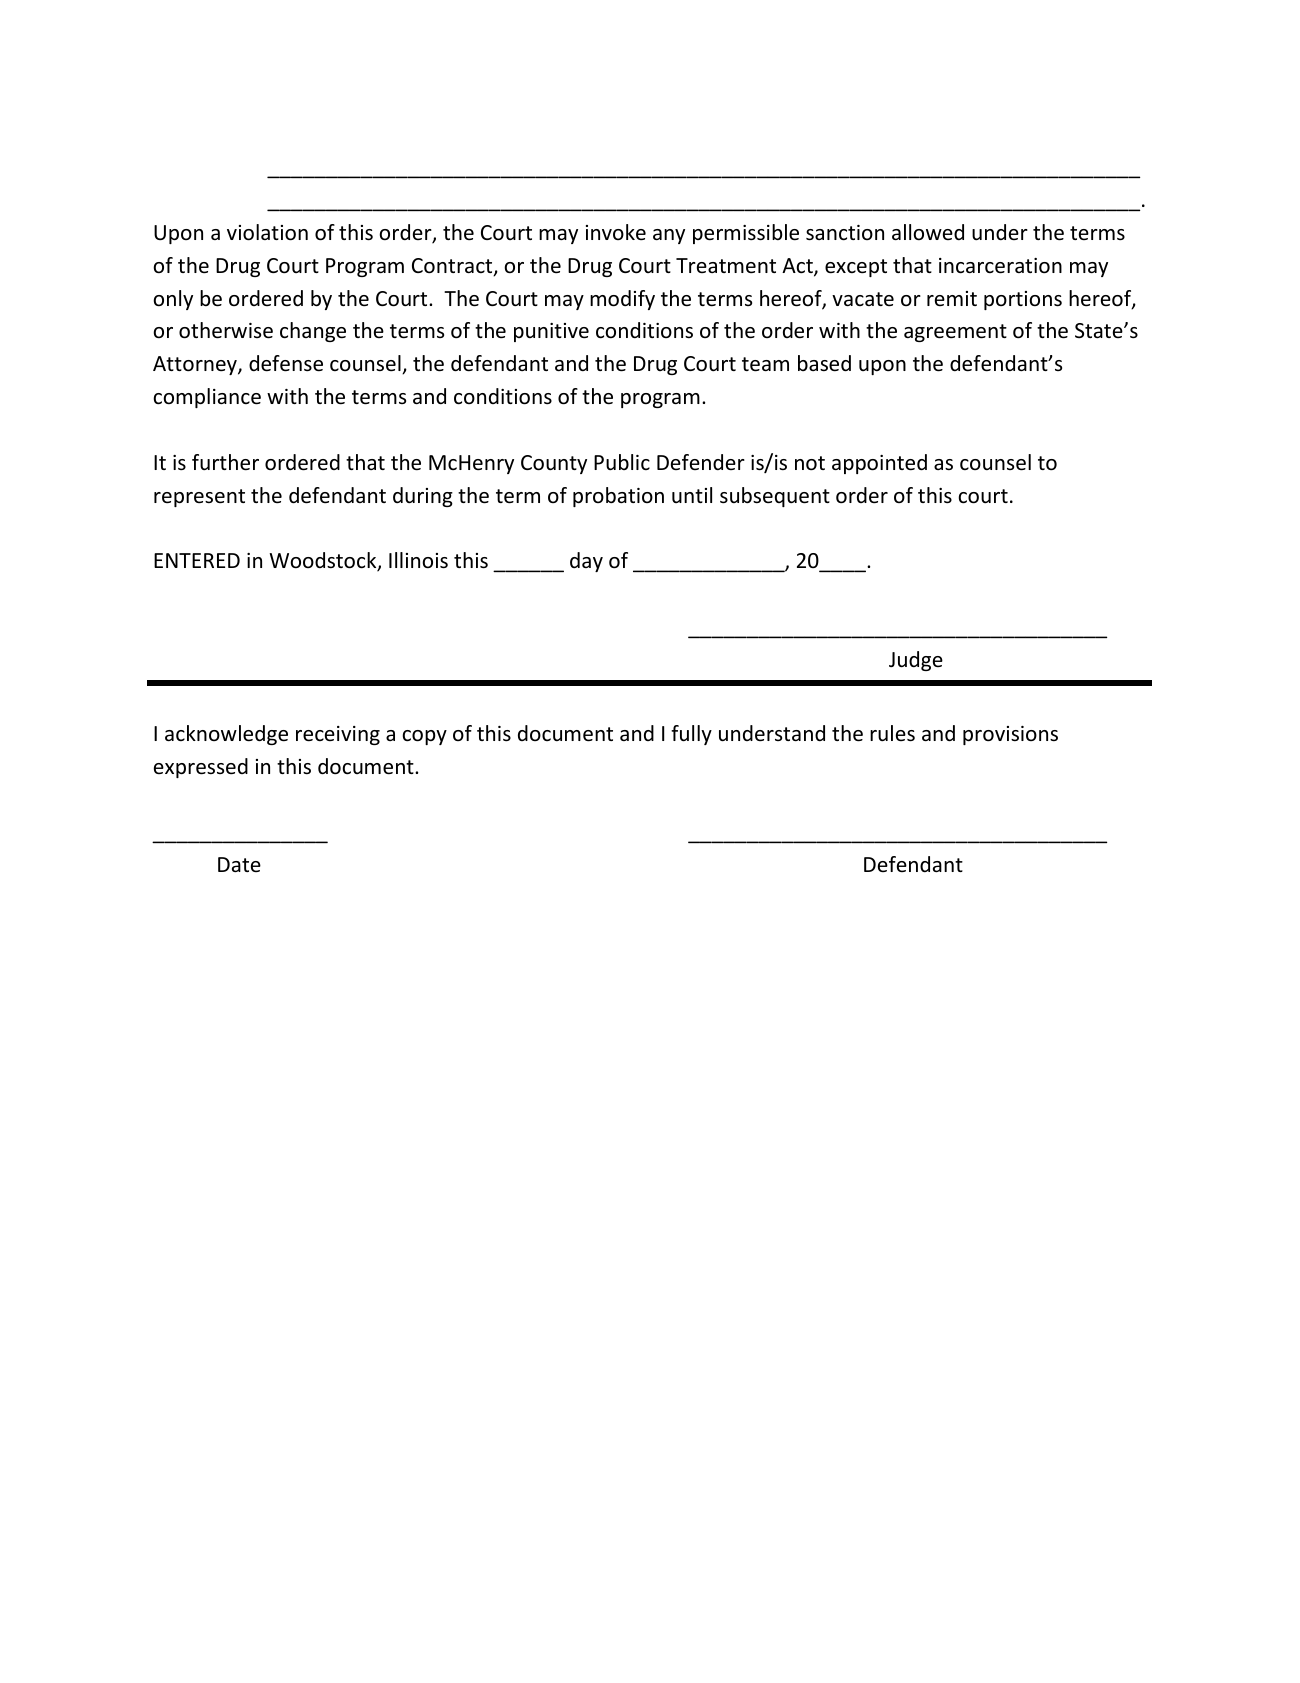  I want to click on invoke, so click(616, 232).
